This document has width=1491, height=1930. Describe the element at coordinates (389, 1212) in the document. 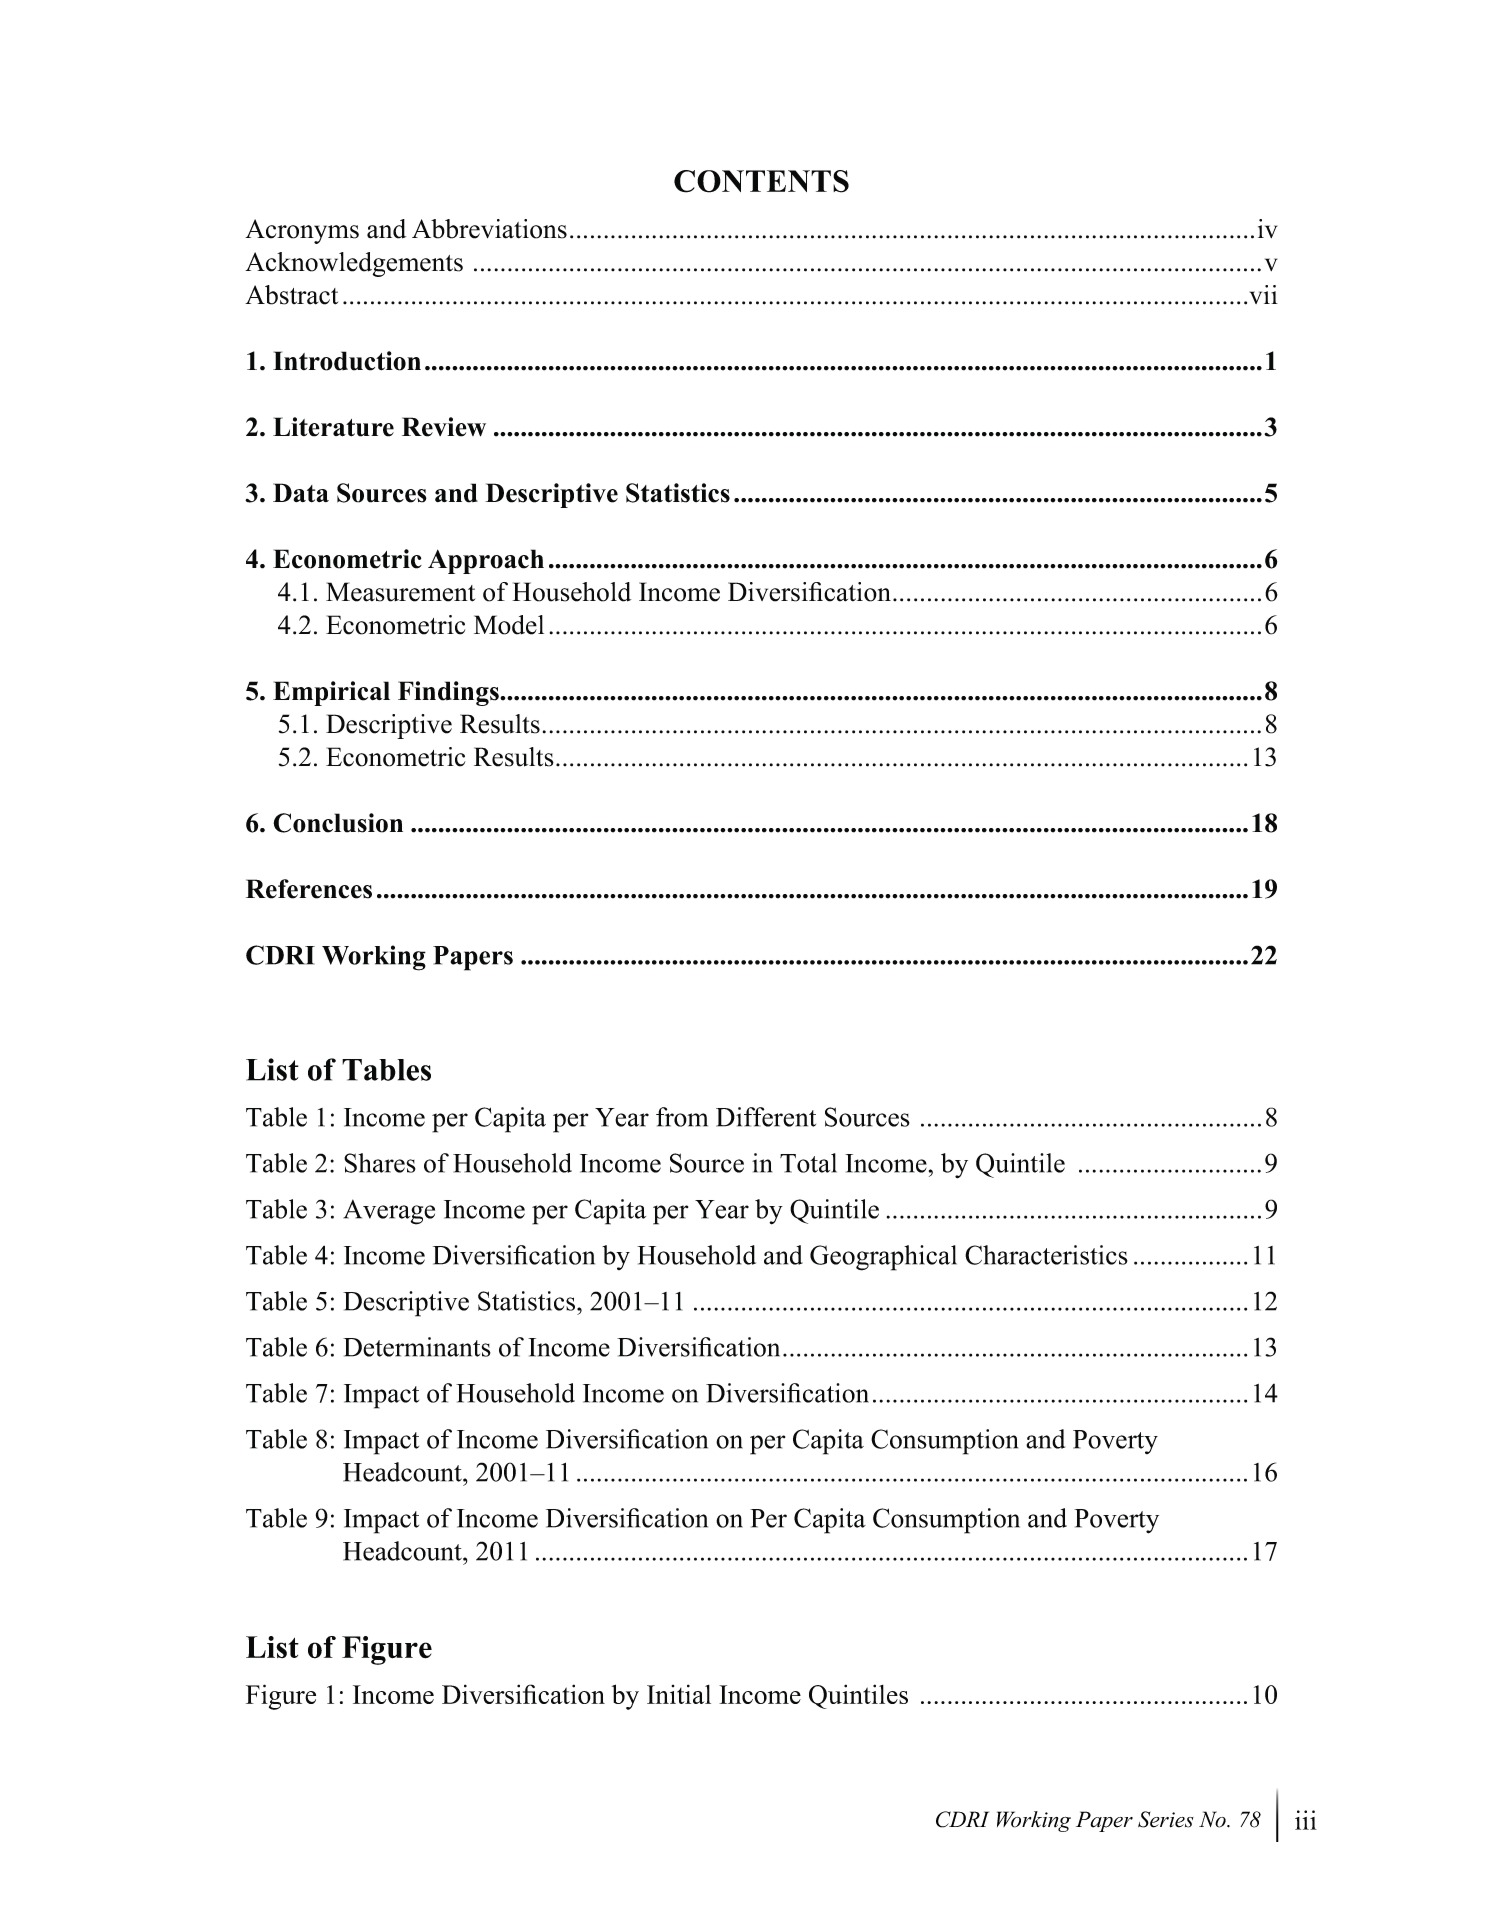

I see `Average` at that location.
